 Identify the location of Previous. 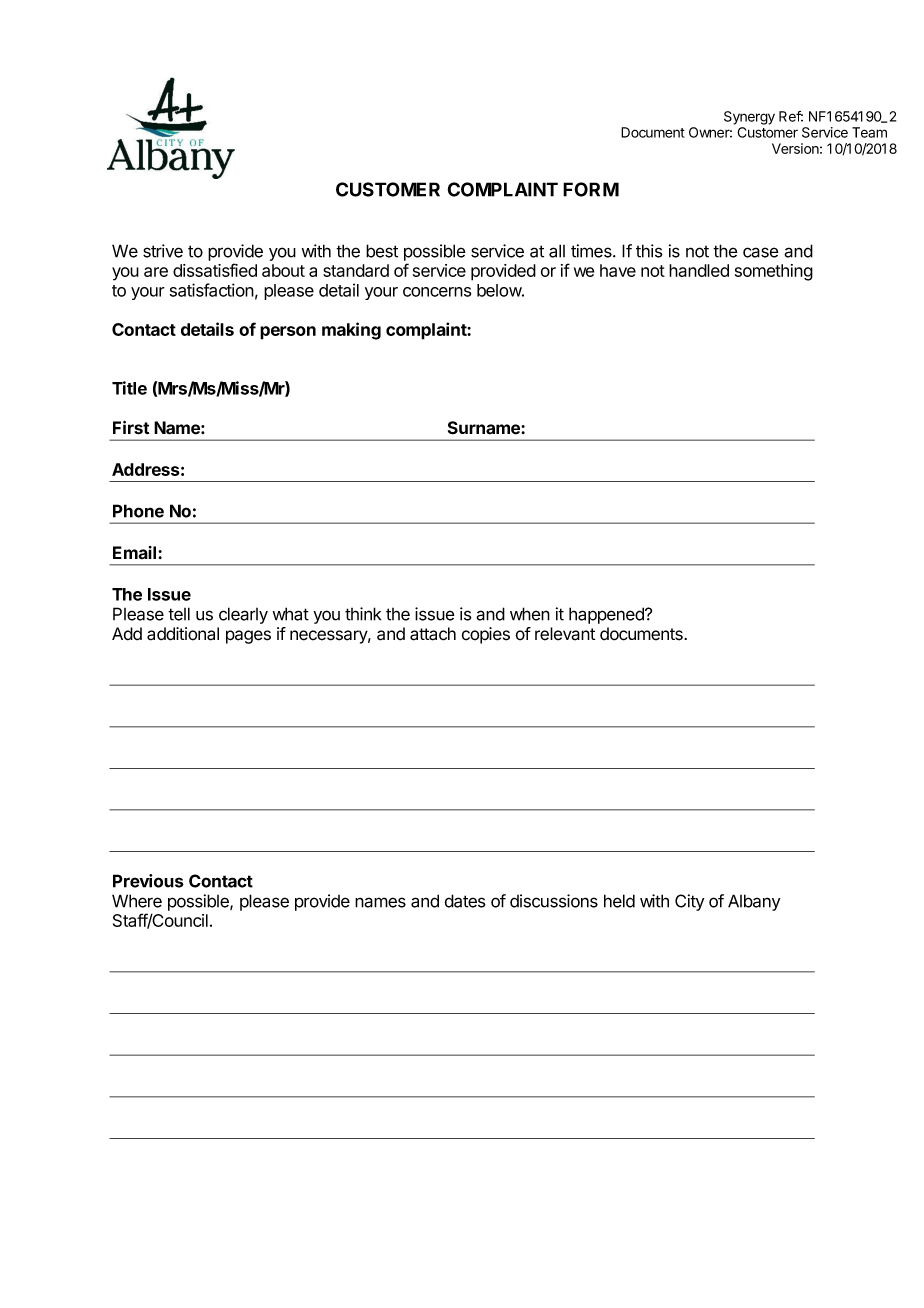
(148, 881).
